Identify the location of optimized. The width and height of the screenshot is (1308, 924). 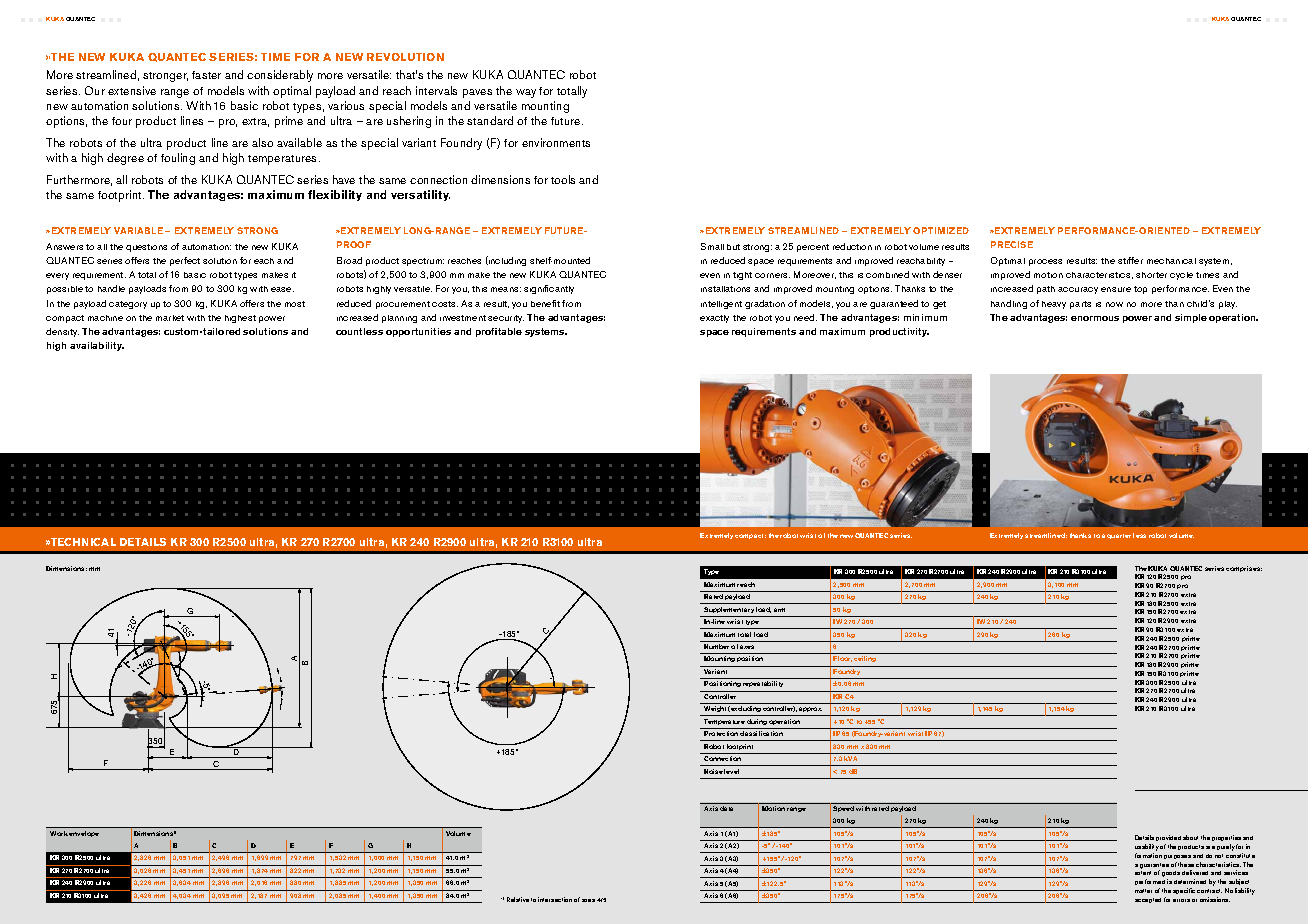
(941, 230).
